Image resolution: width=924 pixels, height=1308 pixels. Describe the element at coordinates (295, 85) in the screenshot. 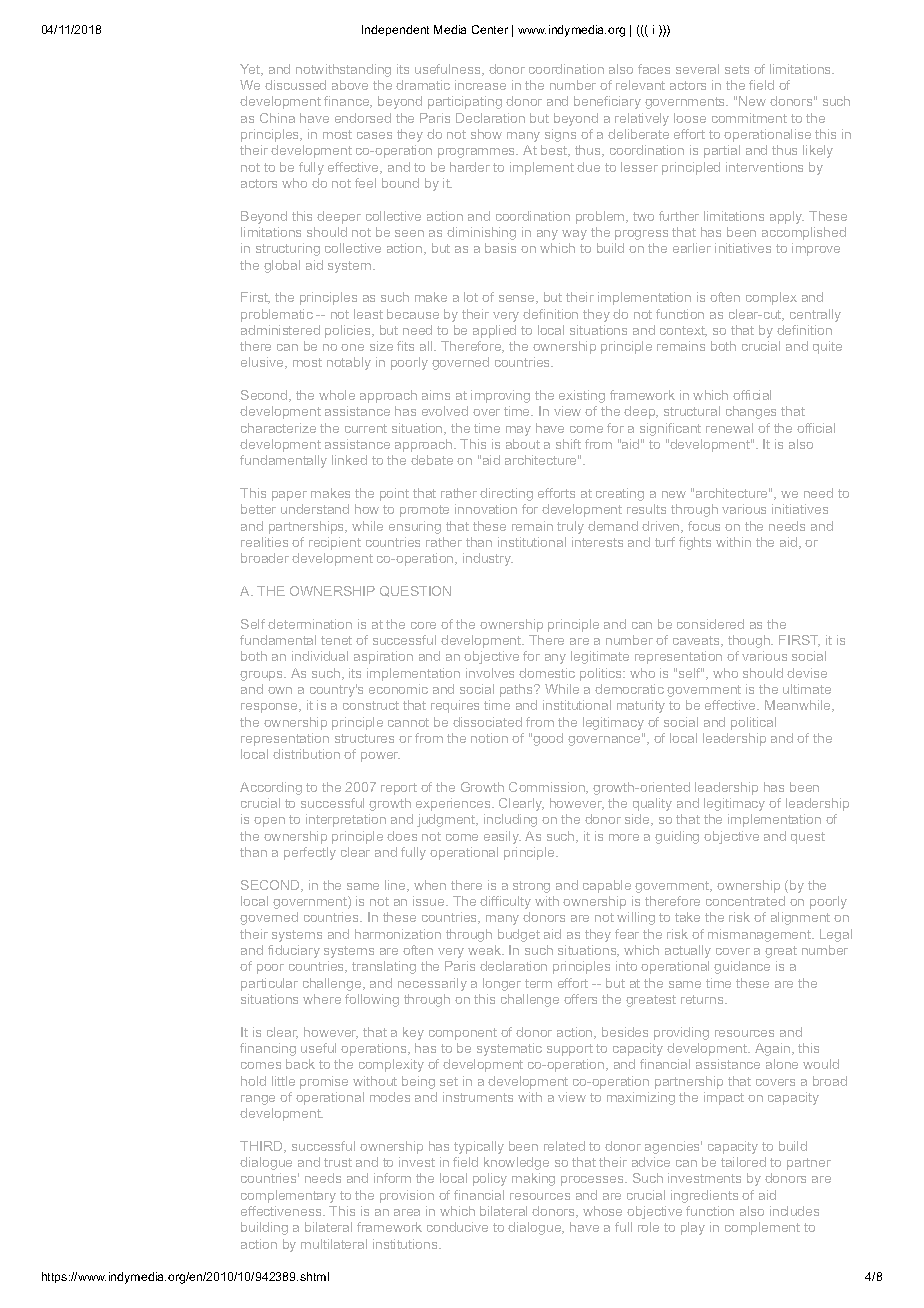

I see `discussed` at that location.
